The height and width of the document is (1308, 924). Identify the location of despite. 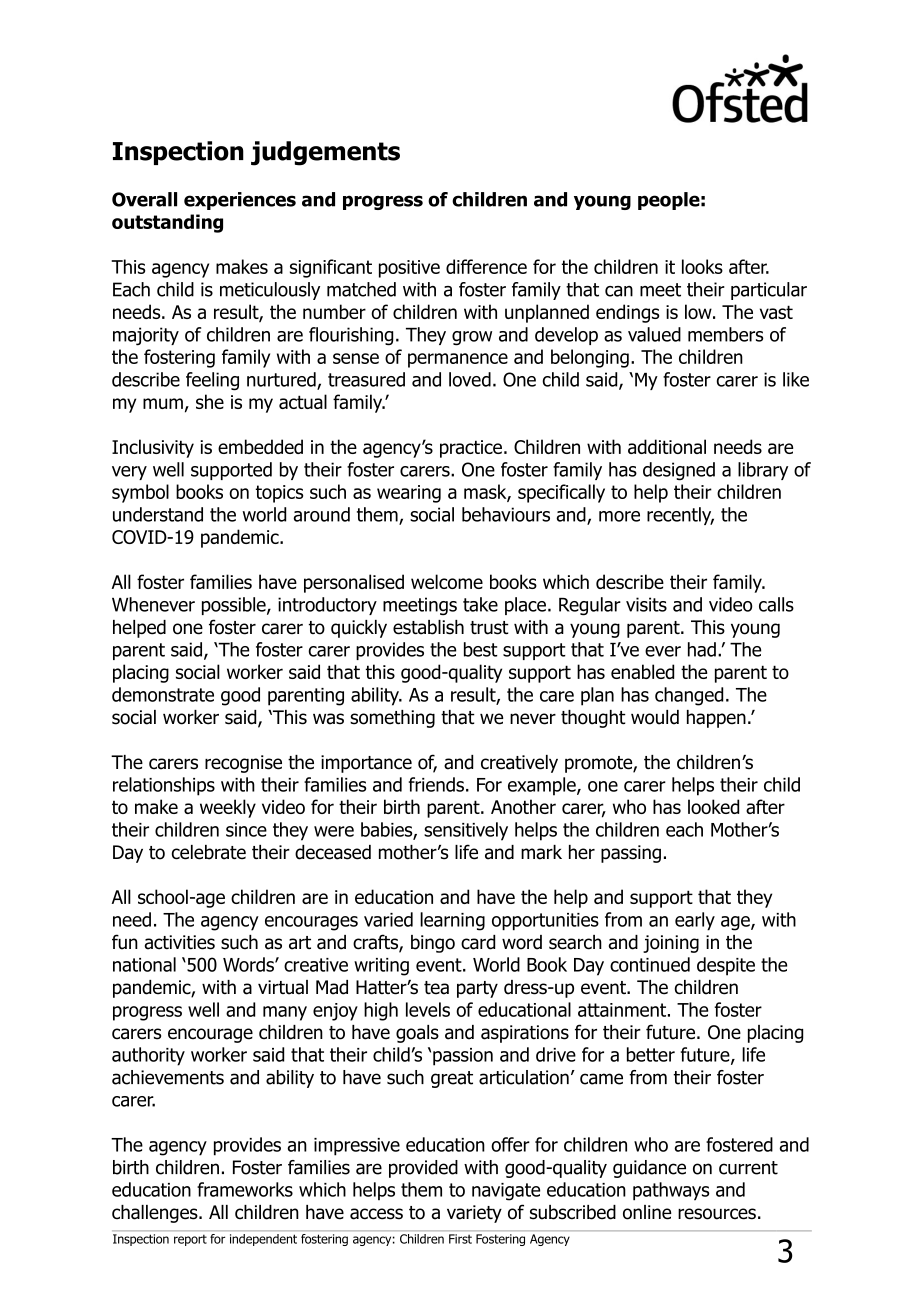
(726, 966).
